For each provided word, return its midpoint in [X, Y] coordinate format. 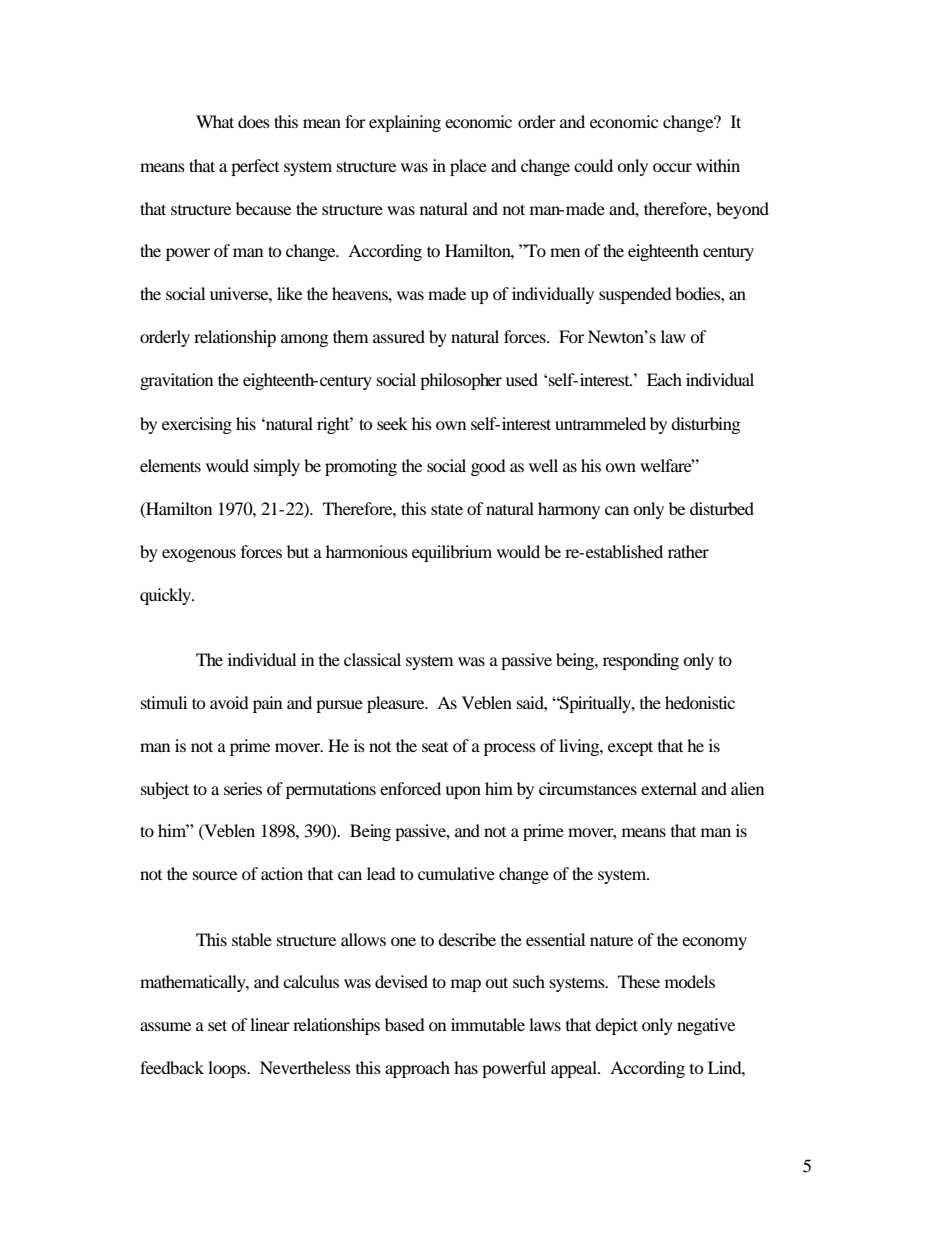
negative [706, 1026]
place [468, 167]
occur [672, 167]
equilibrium [452, 553]
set [217, 1025]
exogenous [199, 555]
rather [688, 551]
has [466, 1067]
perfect [255, 167]
